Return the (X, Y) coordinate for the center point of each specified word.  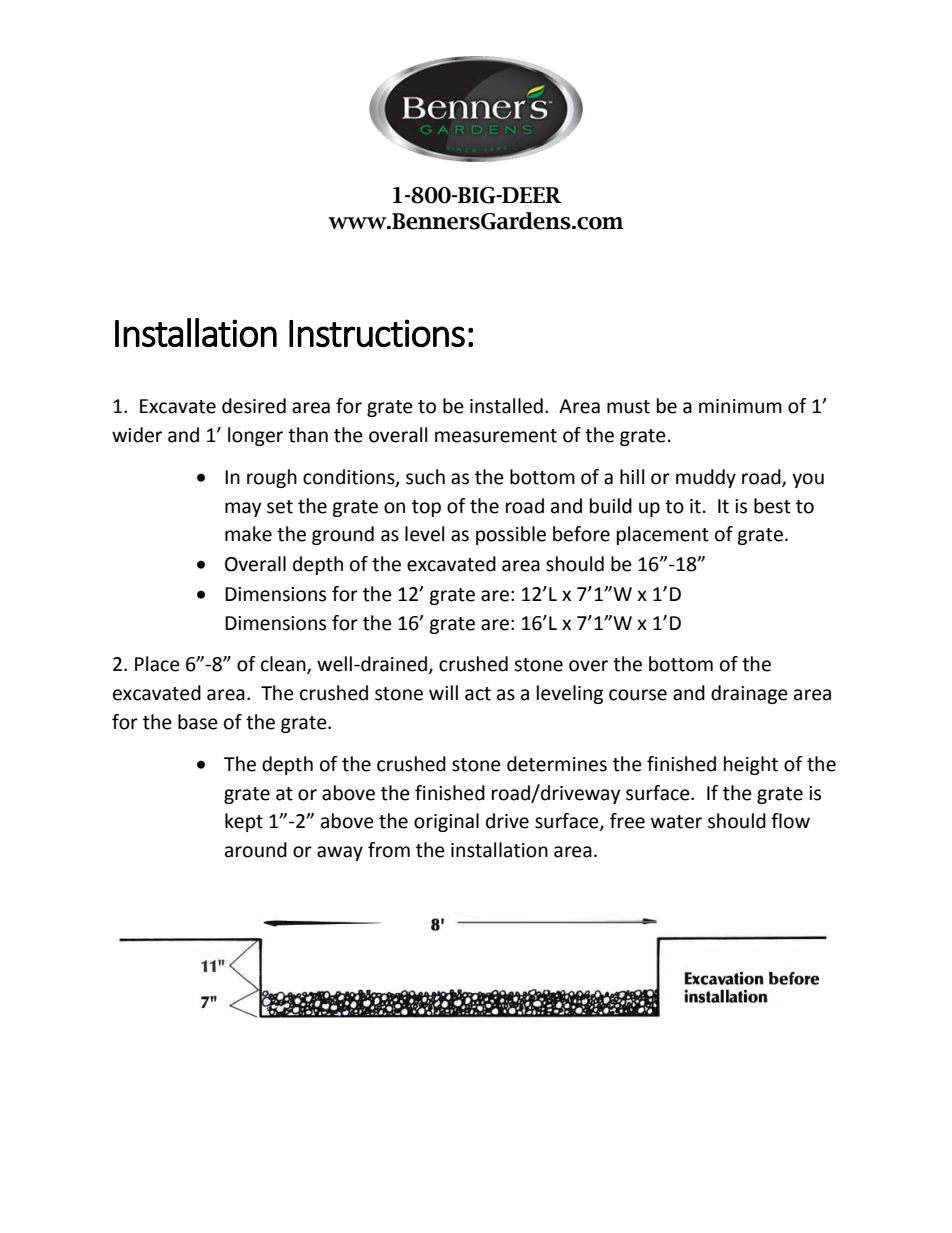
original (446, 822)
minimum (740, 406)
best (772, 506)
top (426, 508)
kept (244, 822)
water (676, 822)
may (243, 509)
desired (254, 406)
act (478, 694)
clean (284, 665)
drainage (749, 694)
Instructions (377, 333)
